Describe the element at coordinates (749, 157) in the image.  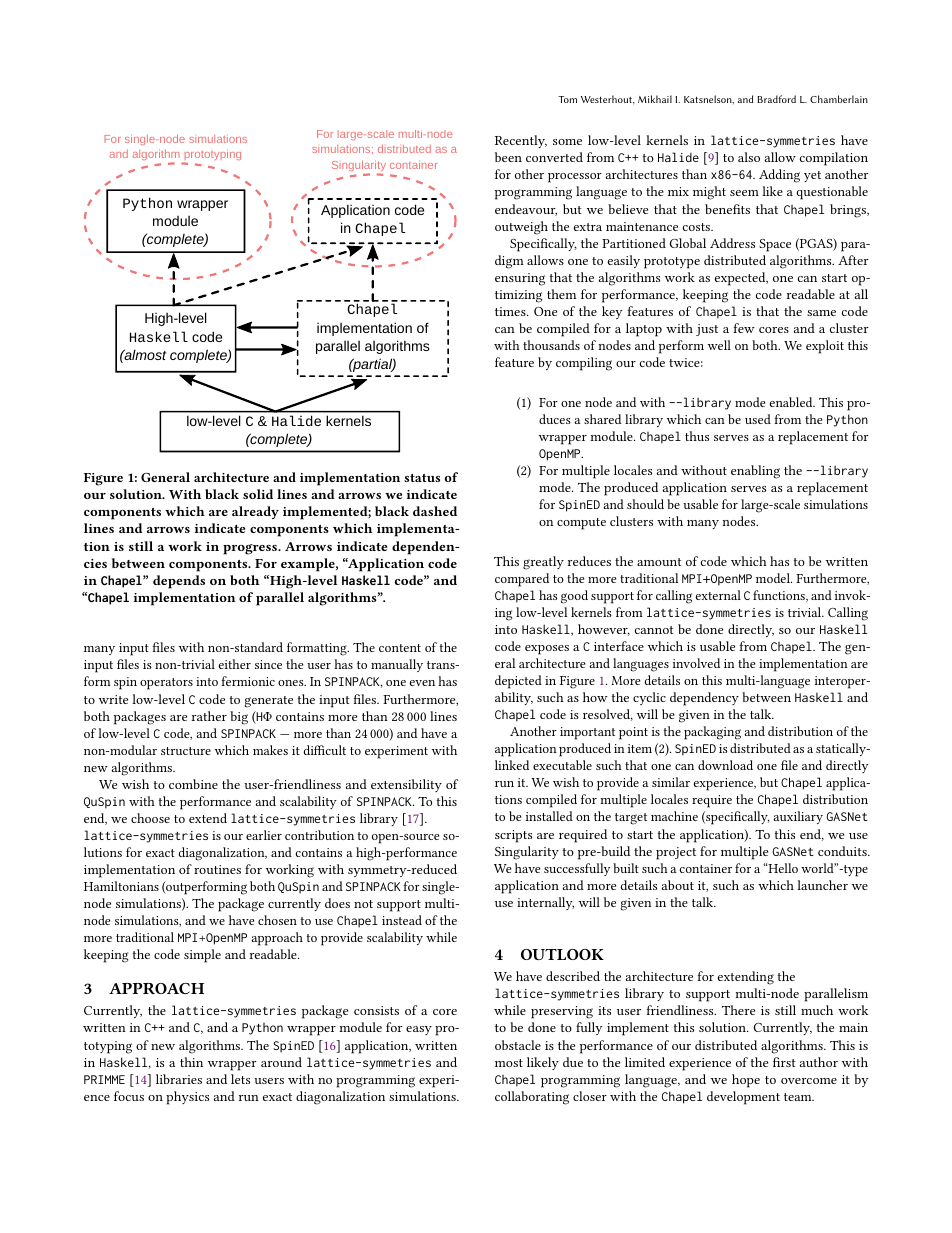
I see `also` at that location.
